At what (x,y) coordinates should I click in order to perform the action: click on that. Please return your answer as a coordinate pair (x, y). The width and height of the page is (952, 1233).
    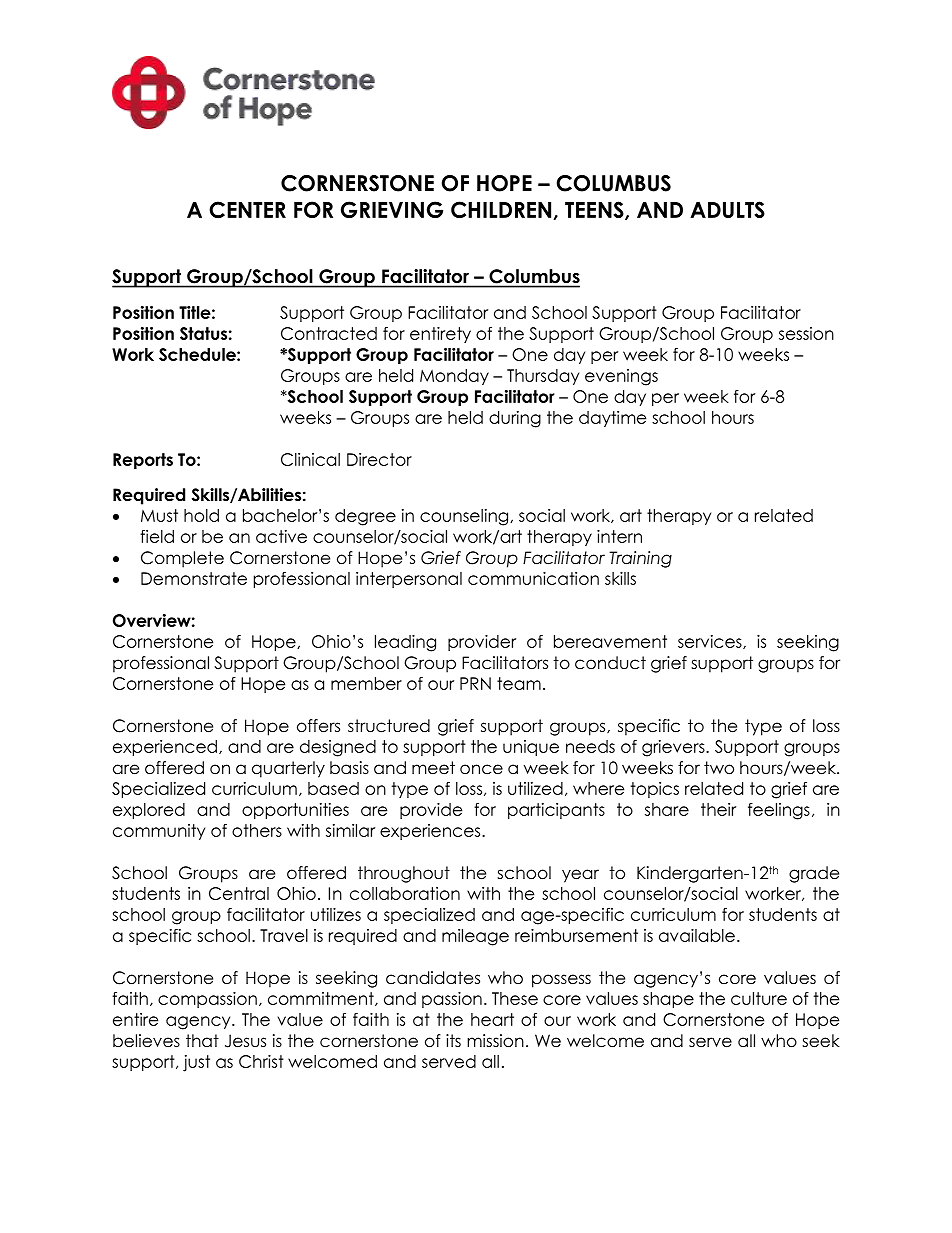
    Looking at the image, I should click on (202, 1041).
